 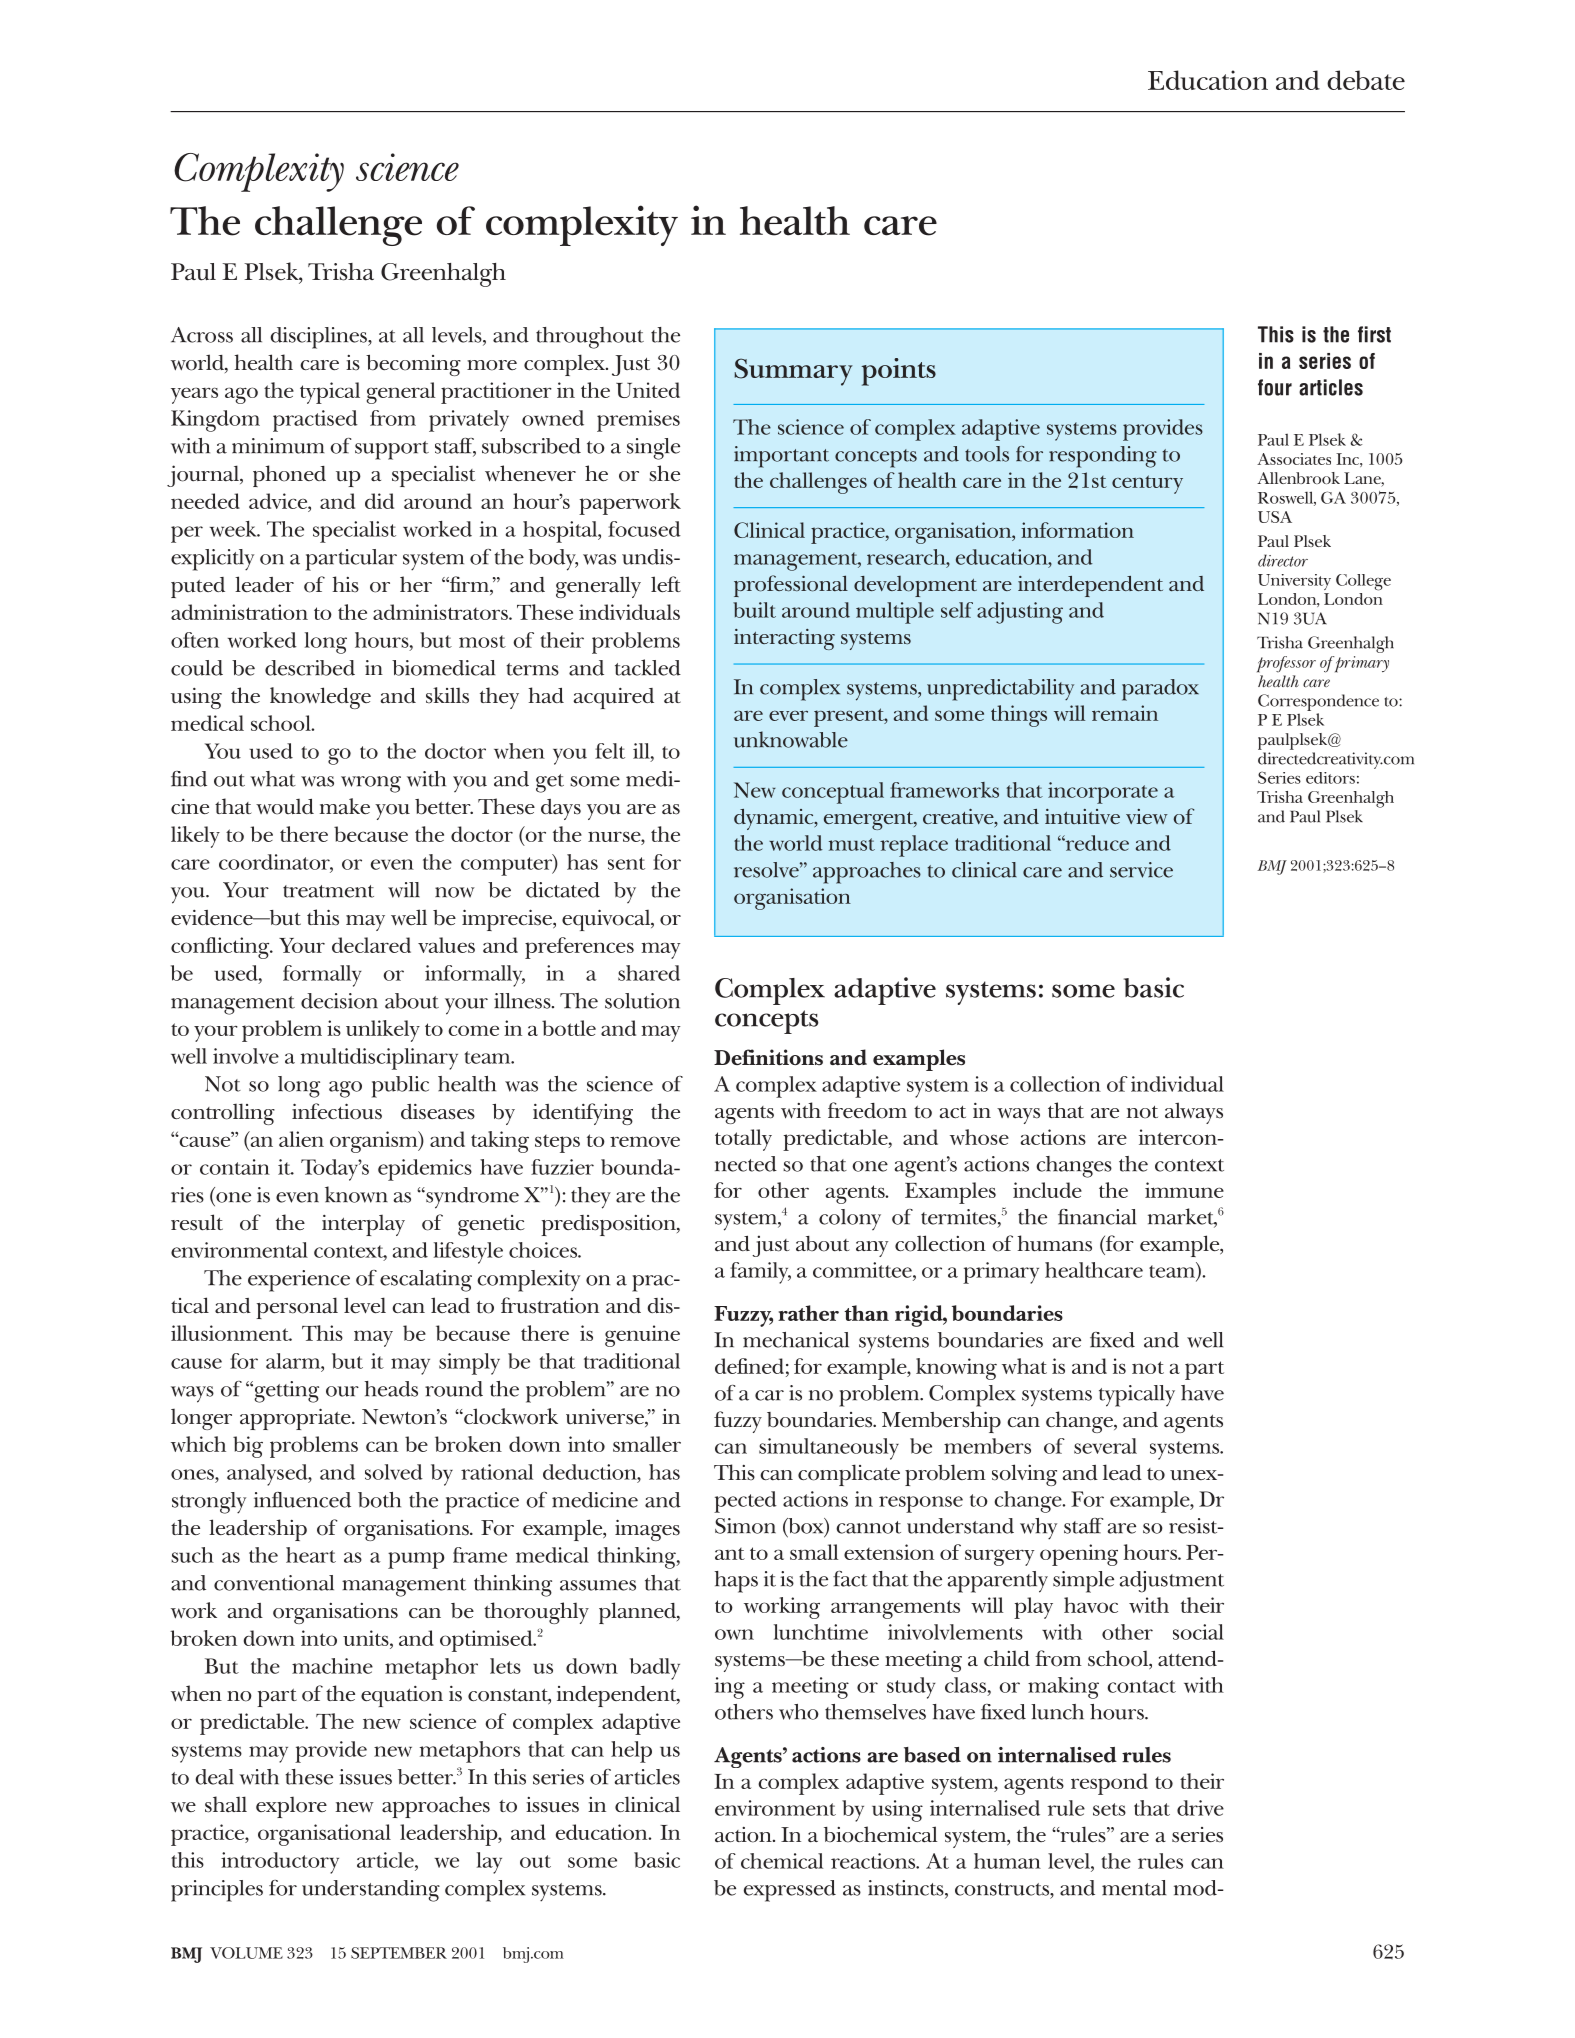 What do you see at coordinates (590, 338) in the screenshot?
I see `throughout` at bounding box center [590, 338].
